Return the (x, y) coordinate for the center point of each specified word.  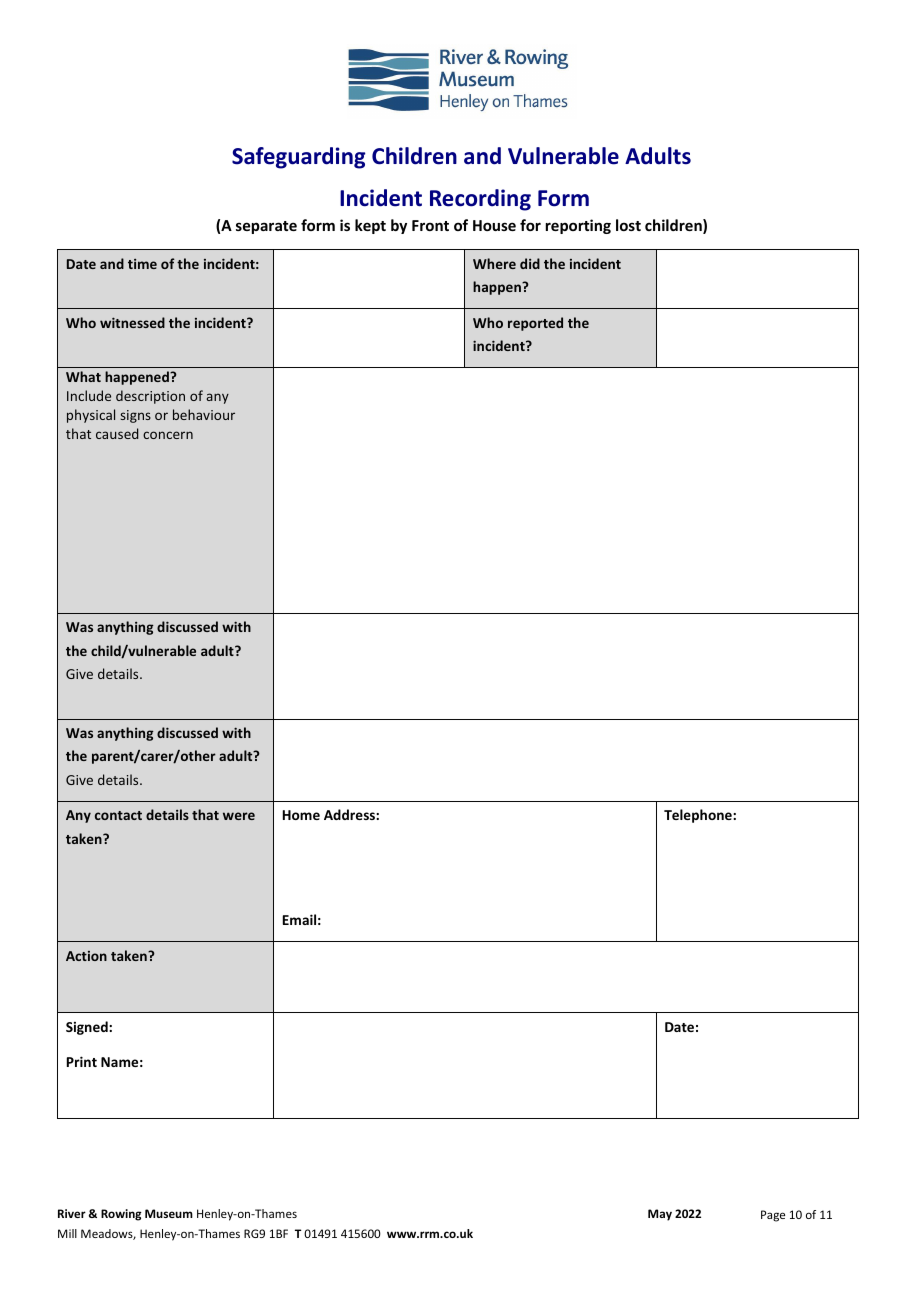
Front (430, 225)
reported (535, 324)
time (142, 264)
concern (168, 435)
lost (628, 225)
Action (86, 956)
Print (82, 1061)
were (239, 816)
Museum (169, 1213)
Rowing (121, 1215)
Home (301, 815)
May (660, 1215)
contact (118, 815)
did (530, 263)
